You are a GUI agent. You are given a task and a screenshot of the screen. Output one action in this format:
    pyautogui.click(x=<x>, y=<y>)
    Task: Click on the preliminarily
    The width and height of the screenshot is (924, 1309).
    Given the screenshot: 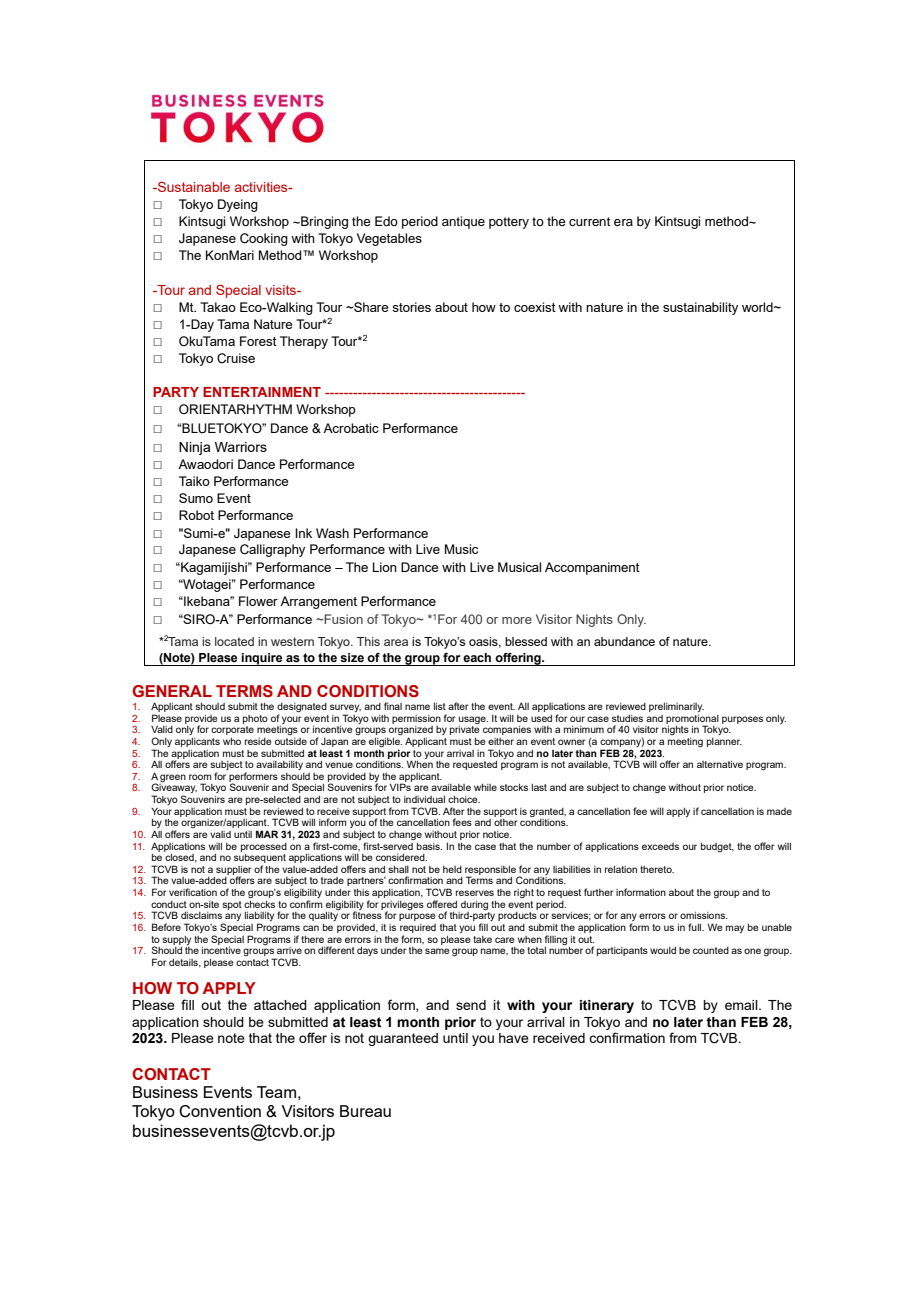 What is the action you would take?
    pyautogui.click(x=676, y=707)
